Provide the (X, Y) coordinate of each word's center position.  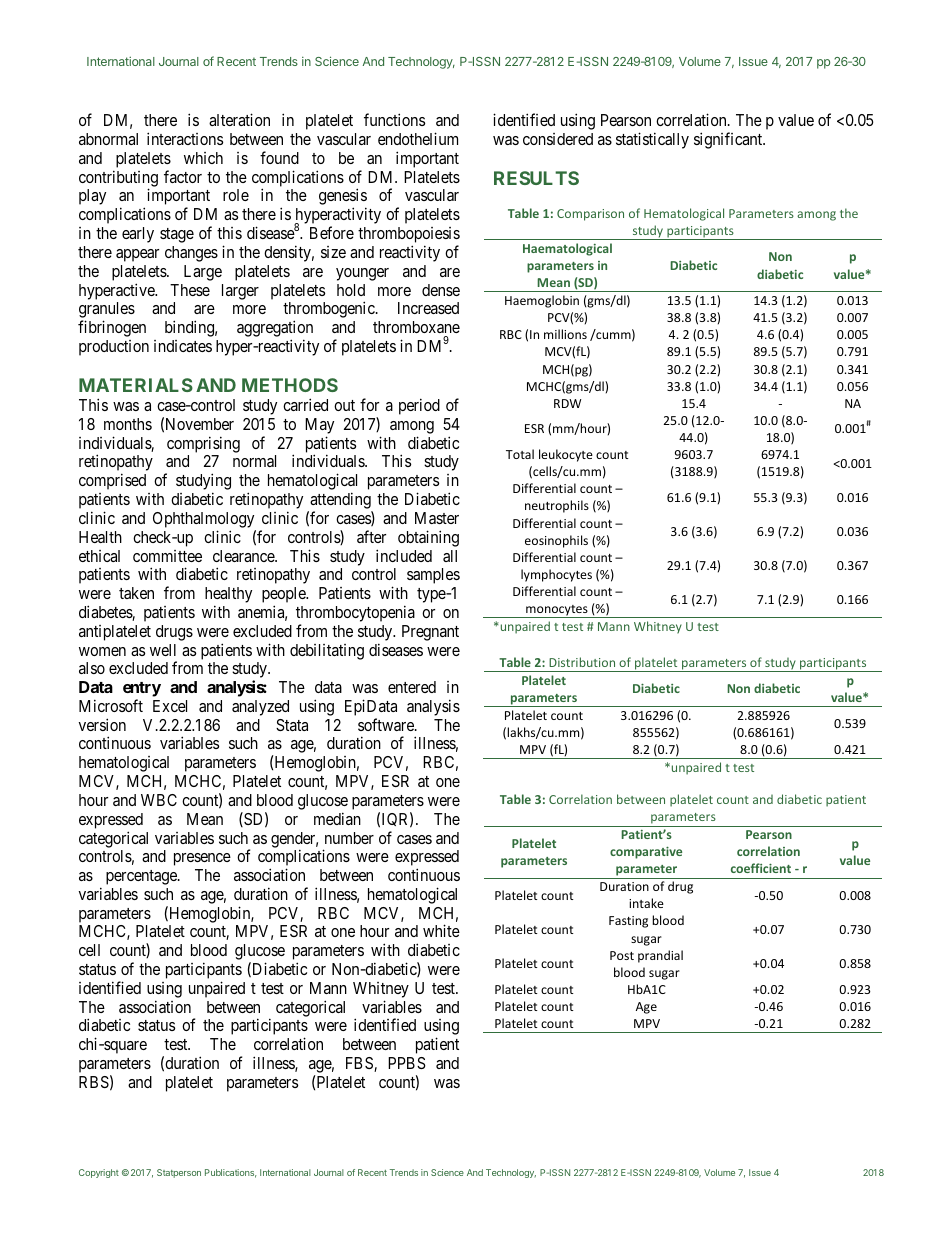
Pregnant (430, 633)
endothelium (418, 138)
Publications (231, 1173)
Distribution (582, 662)
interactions (185, 138)
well (163, 650)
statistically (652, 140)
